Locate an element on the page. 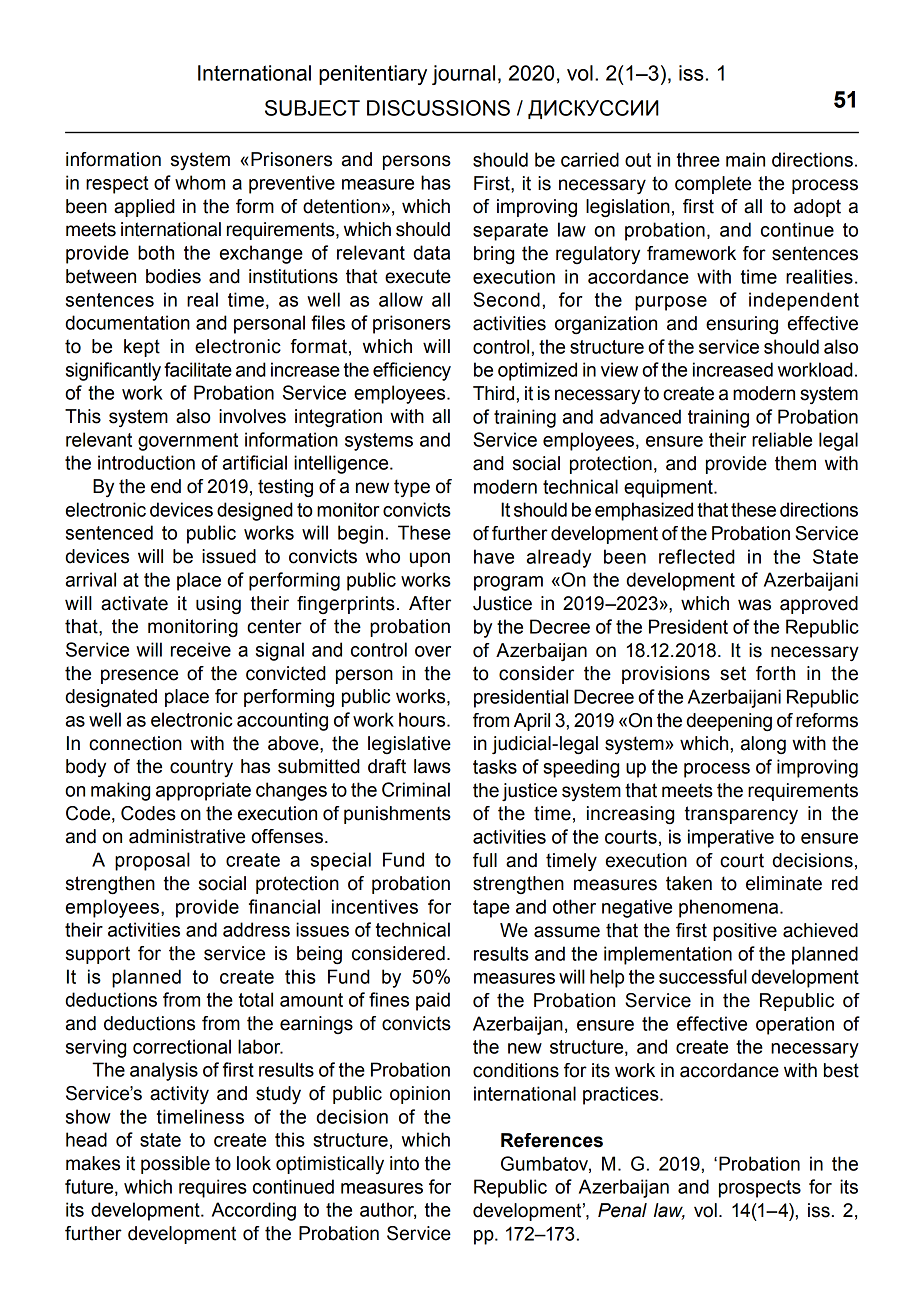  receive is located at coordinates (201, 649).
